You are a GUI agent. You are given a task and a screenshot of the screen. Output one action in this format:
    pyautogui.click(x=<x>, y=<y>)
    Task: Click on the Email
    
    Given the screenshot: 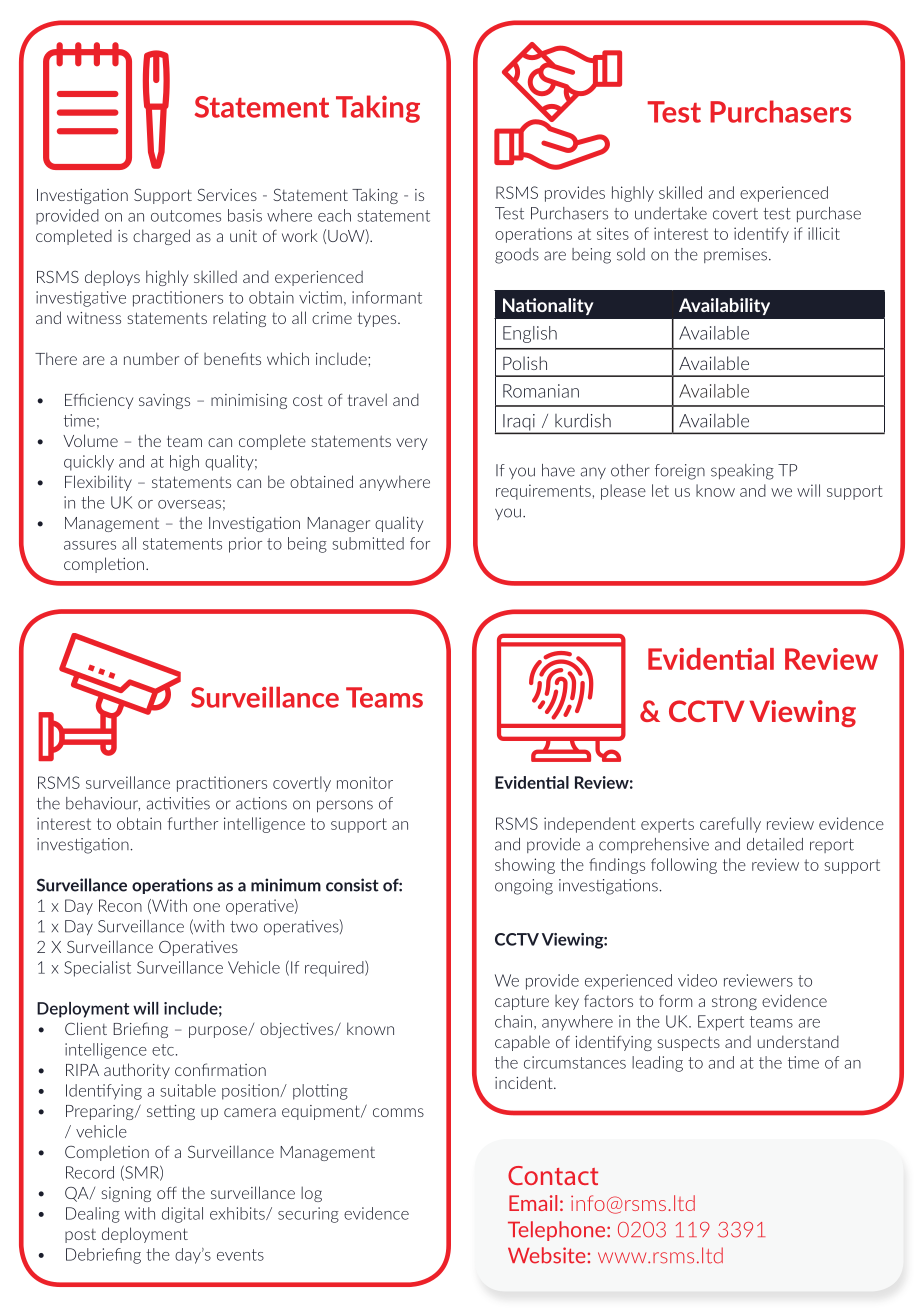 What is the action you would take?
    pyautogui.click(x=533, y=1203)
